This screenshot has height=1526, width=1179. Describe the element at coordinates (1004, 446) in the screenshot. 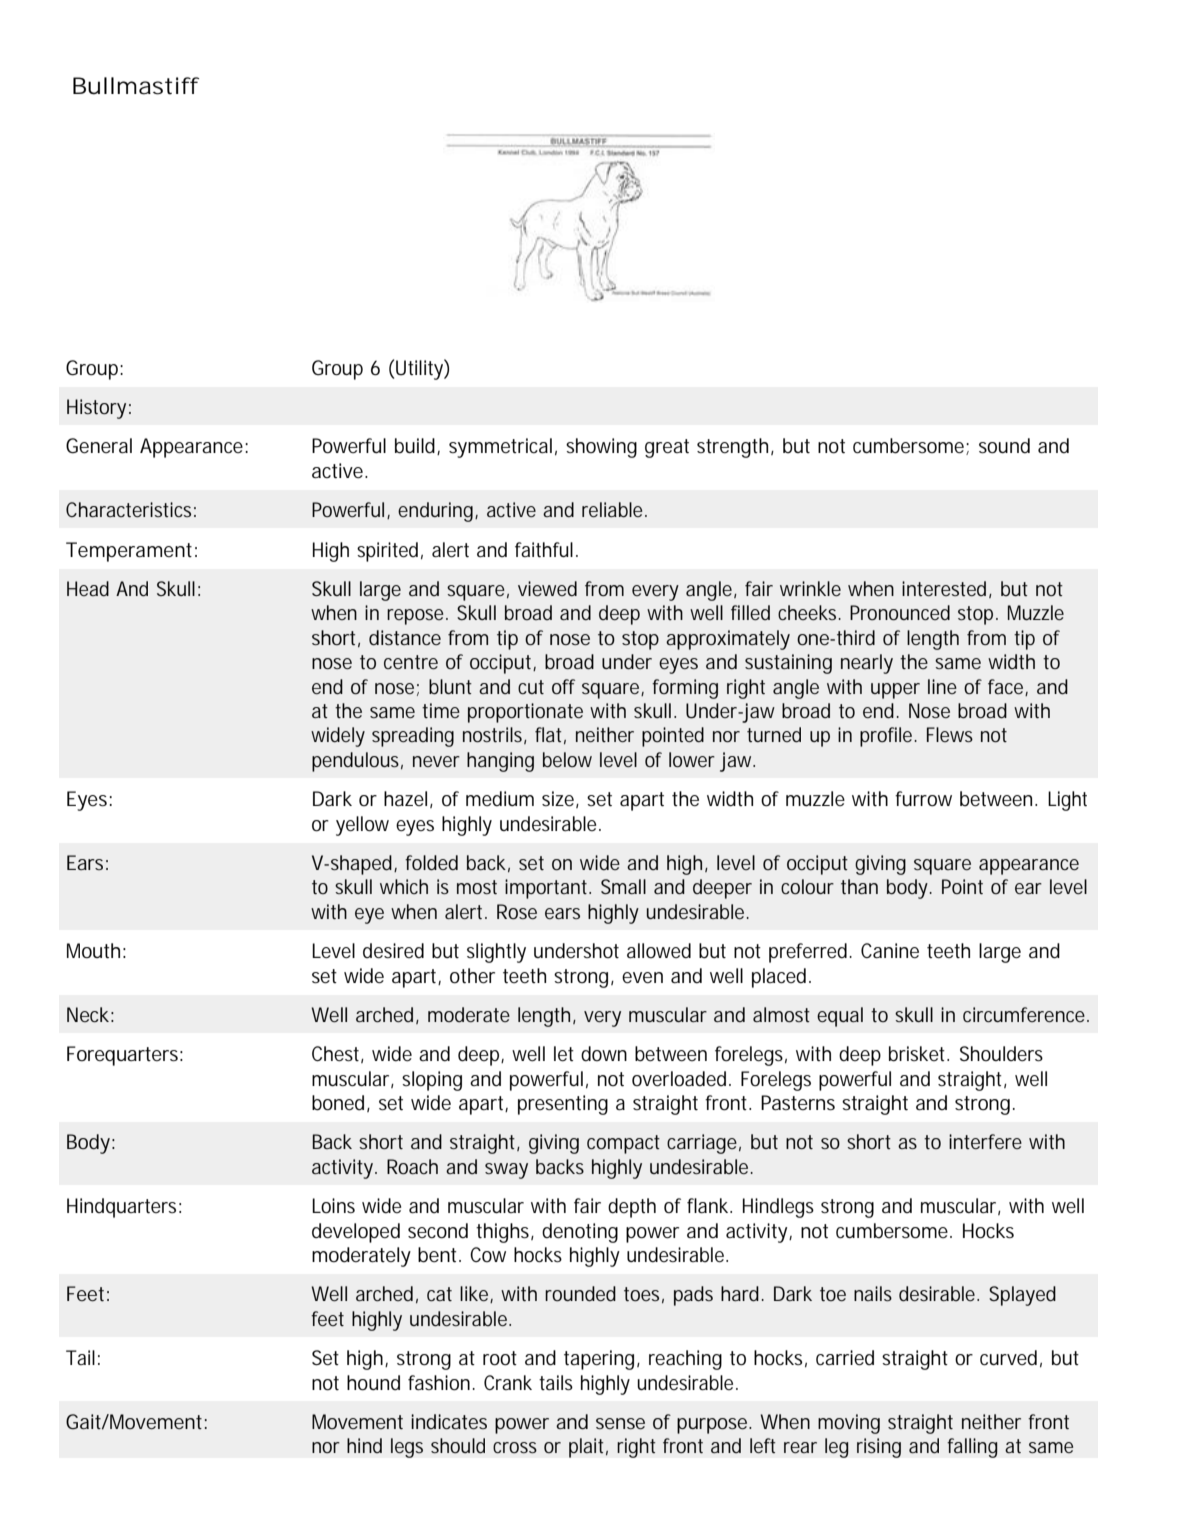

I see `sound` at that location.
